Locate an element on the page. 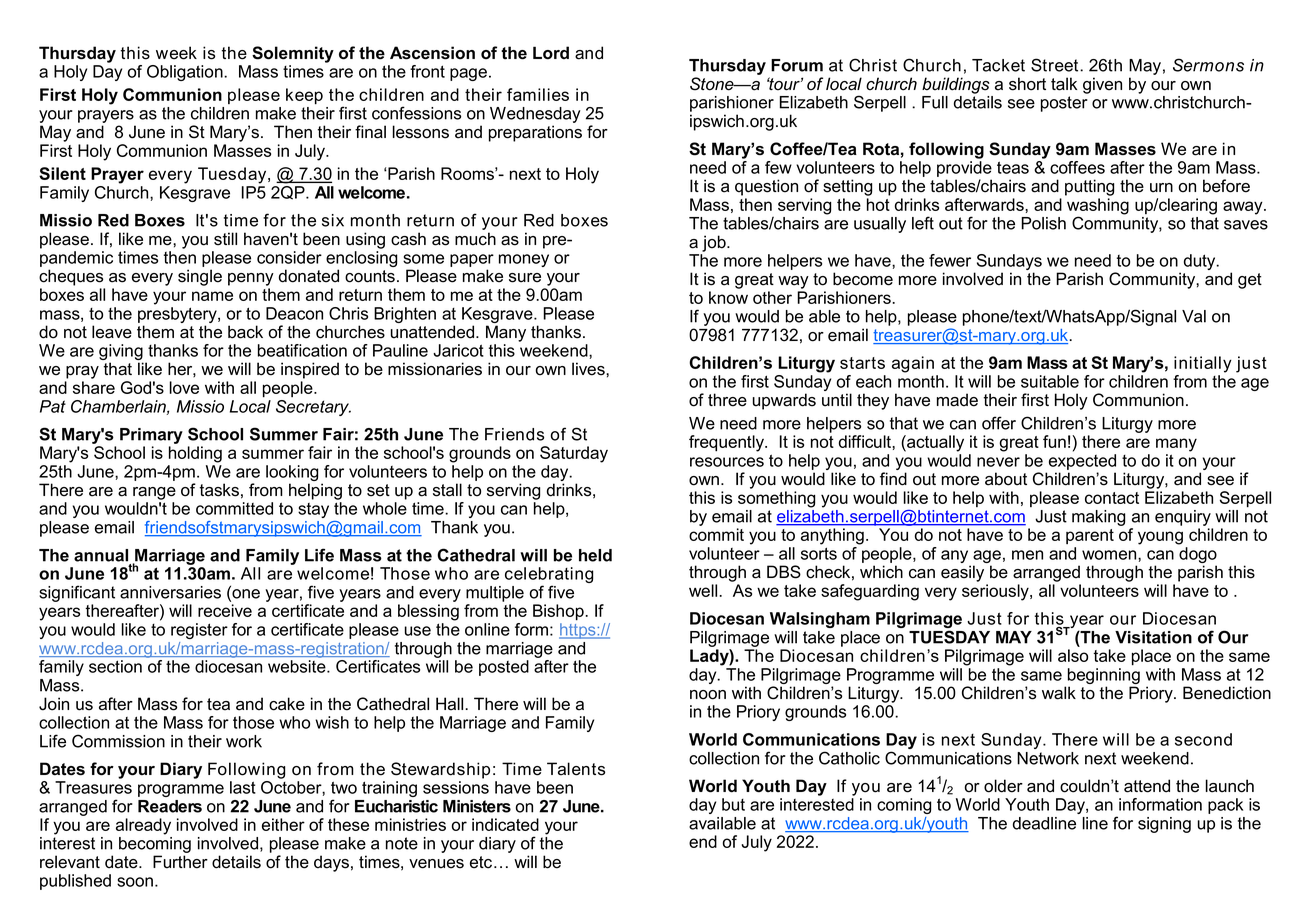 This document has height=924, width=1308. resources is located at coordinates (727, 462).
